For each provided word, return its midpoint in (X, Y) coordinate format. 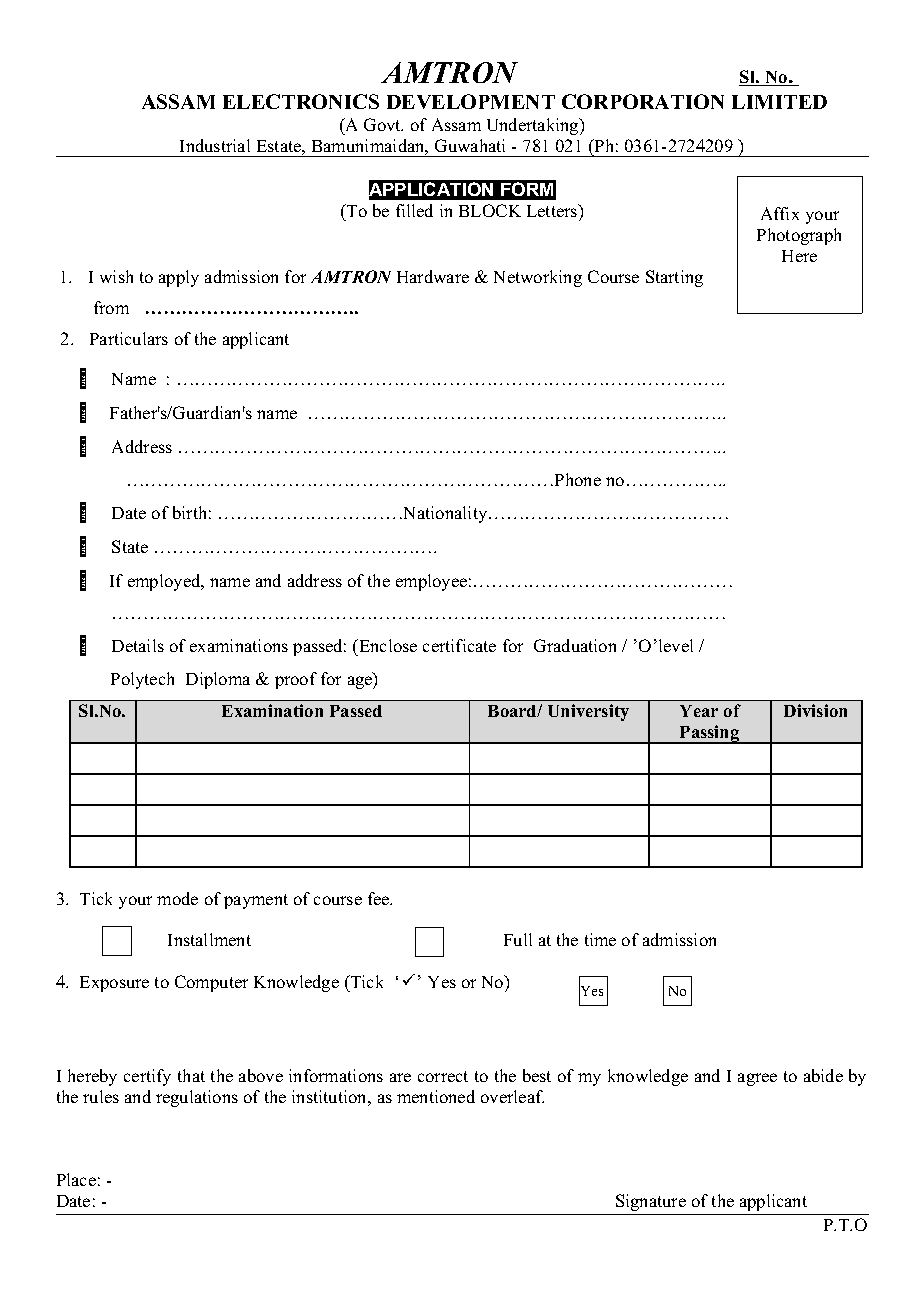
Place (76, 1179)
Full (518, 939)
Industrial (215, 145)
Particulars (129, 338)
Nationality (445, 514)
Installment (209, 939)
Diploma (218, 680)
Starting (674, 278)
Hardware (433, 276)
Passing (710, 734)
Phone (578, 479)
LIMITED (779, 102)
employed (165, 582)
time (600, 939)
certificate (459, 645)
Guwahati (470, 145)
